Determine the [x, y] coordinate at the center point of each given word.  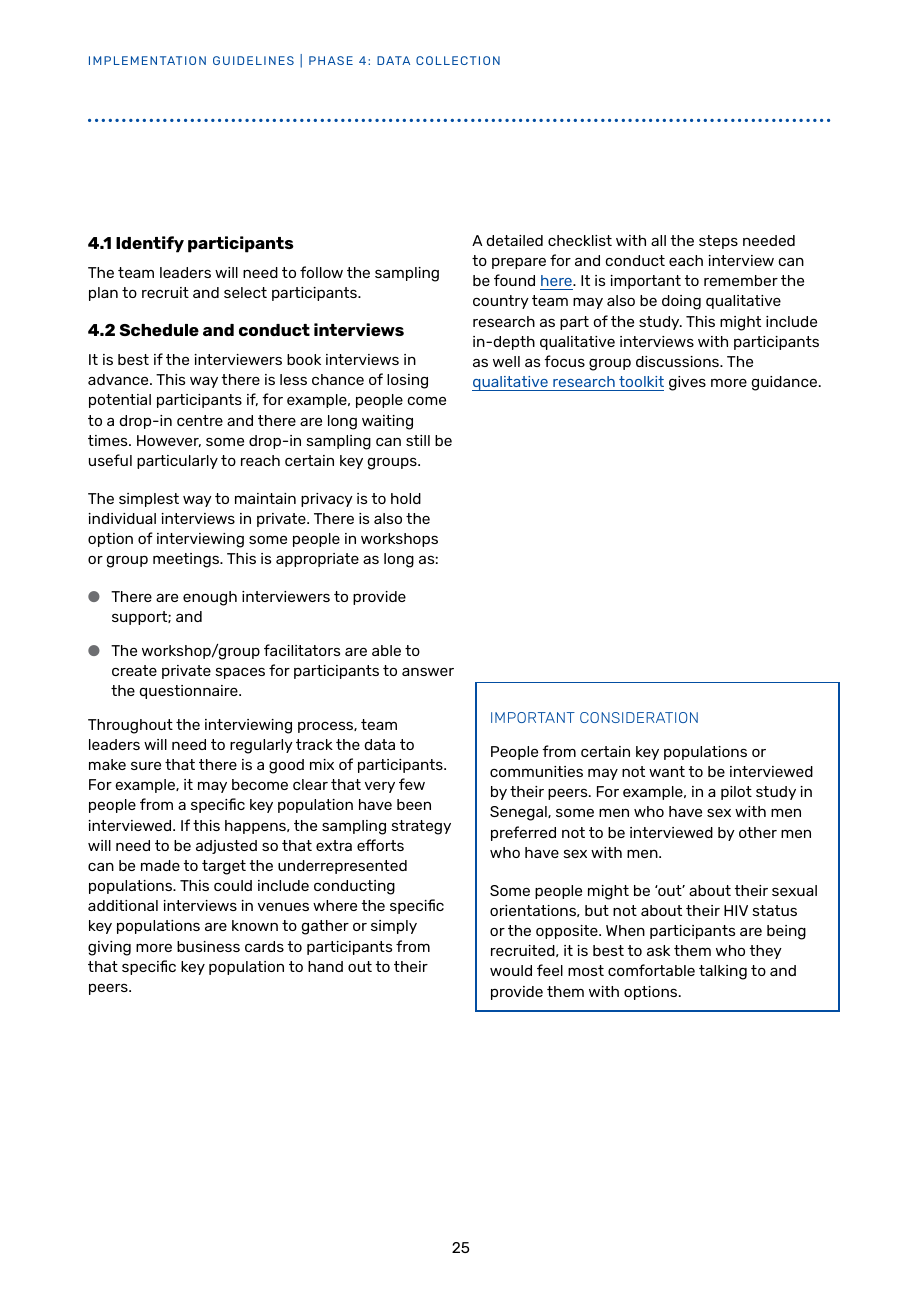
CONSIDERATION [639, 717]
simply [394, 927]
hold [406, 498]
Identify [150, 244]
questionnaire [189, 692]
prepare [519, 263]
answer [428, 671]
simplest [149, 500]
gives [687, 383]
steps [718, 242]
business [208, 946]
